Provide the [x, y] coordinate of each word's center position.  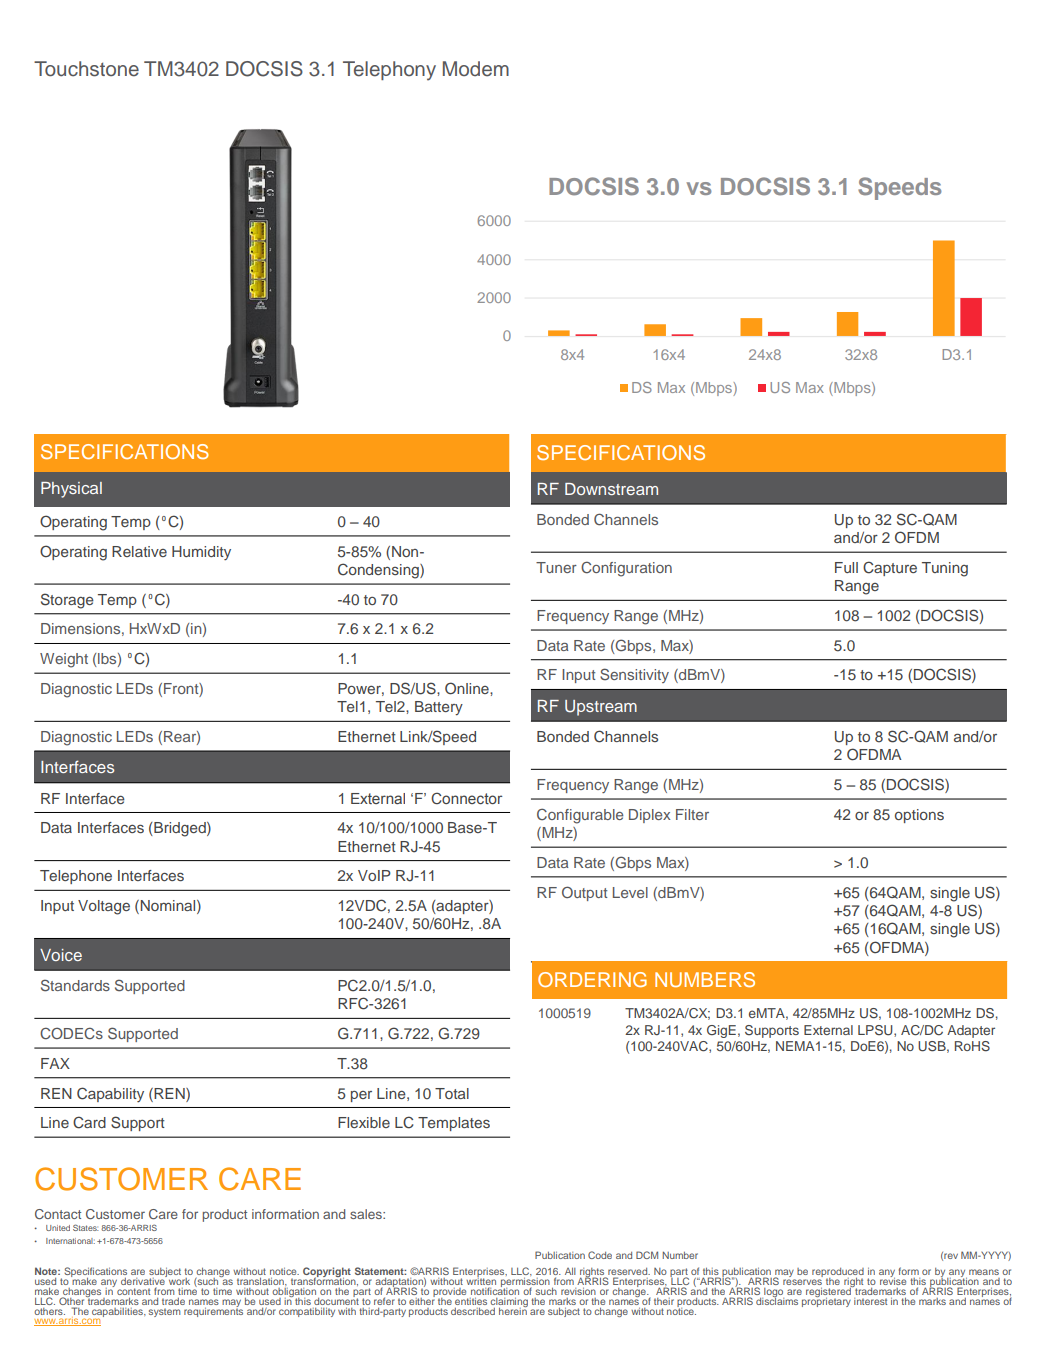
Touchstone [86, 69]
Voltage [104, 907]
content [133, 1291]
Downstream [611, 489]
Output [584, 893]
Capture [890, 568]
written [481, 1280]
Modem [476, 69]
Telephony [389, 71]
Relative [139, 551]
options [919, 816]
